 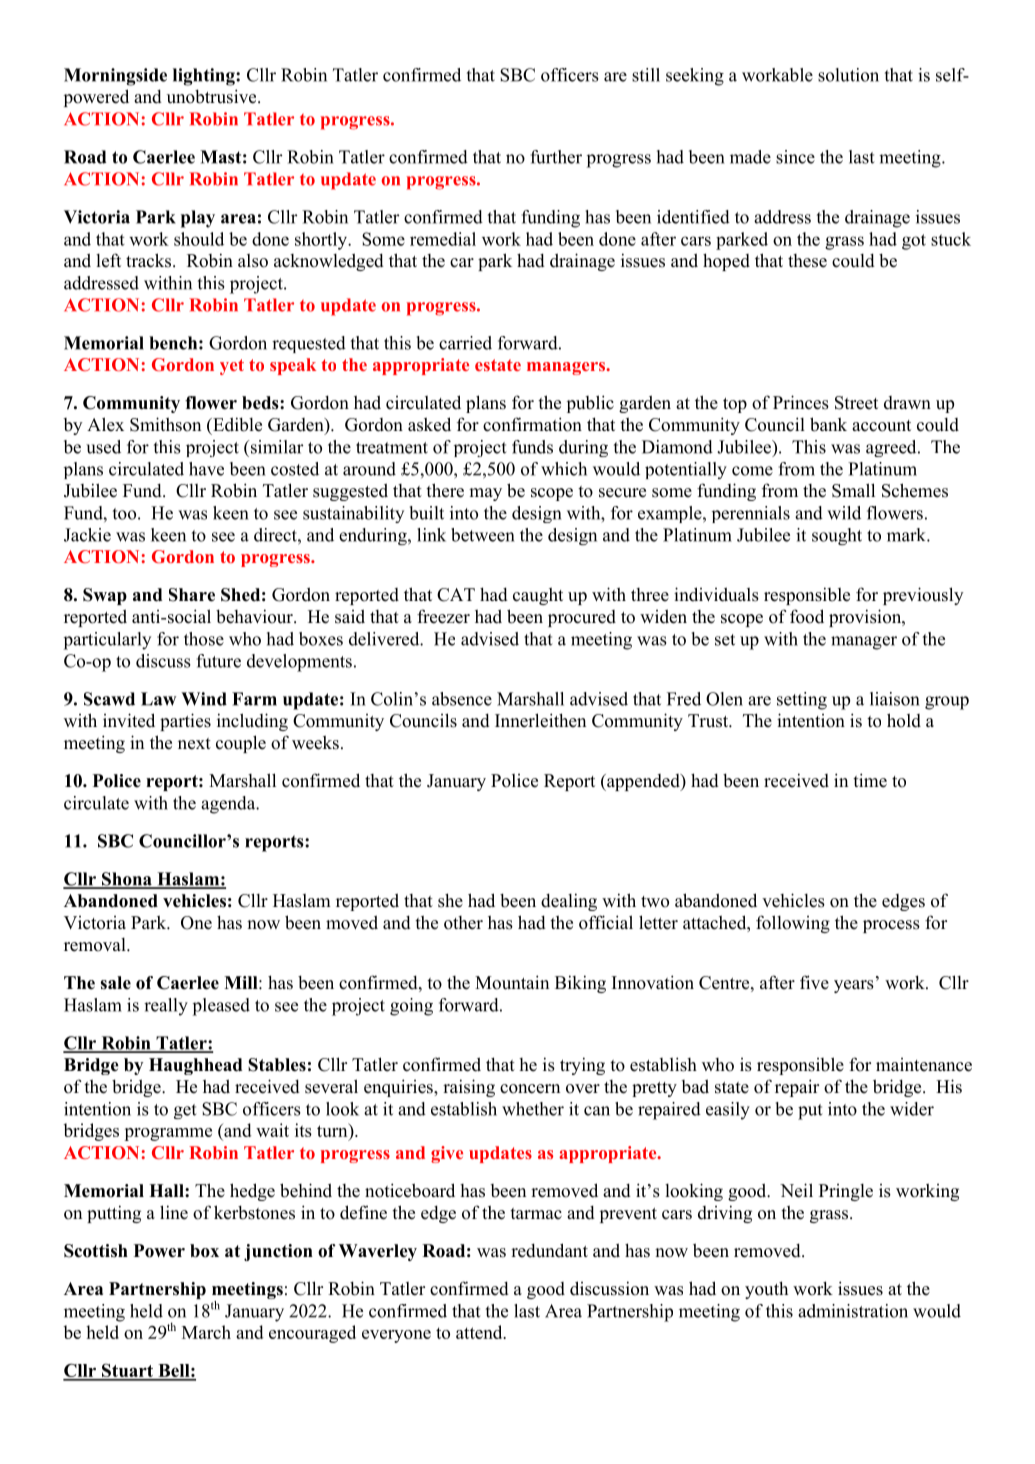 What do you see at coordinates (848, 75) in the image?
I see `solution` at bounding box center [848, 75].
